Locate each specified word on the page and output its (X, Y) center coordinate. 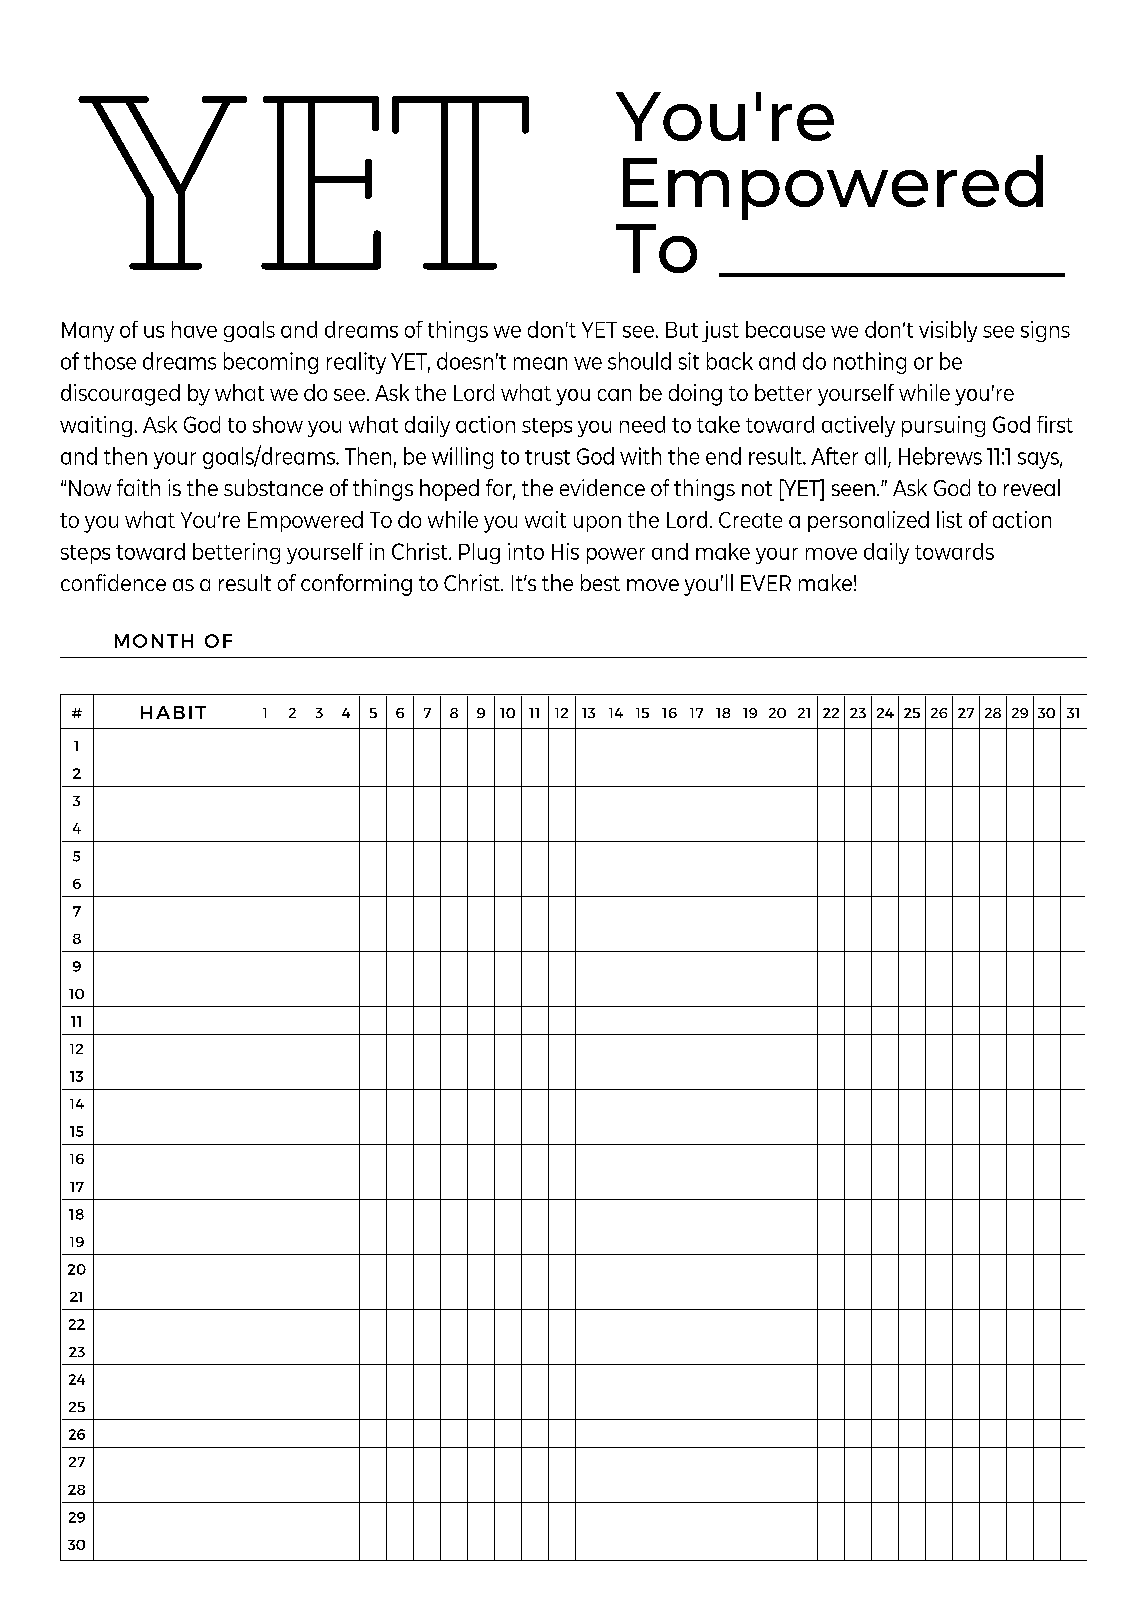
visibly (948, 331)
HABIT (173, 712)
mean (540, 363)
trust (547, 457)
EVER (766, 583)
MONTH (154, 641)
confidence (113, 582)
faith (138, 487)
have (194, 329)
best (600, 582)
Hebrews (940, 456)
